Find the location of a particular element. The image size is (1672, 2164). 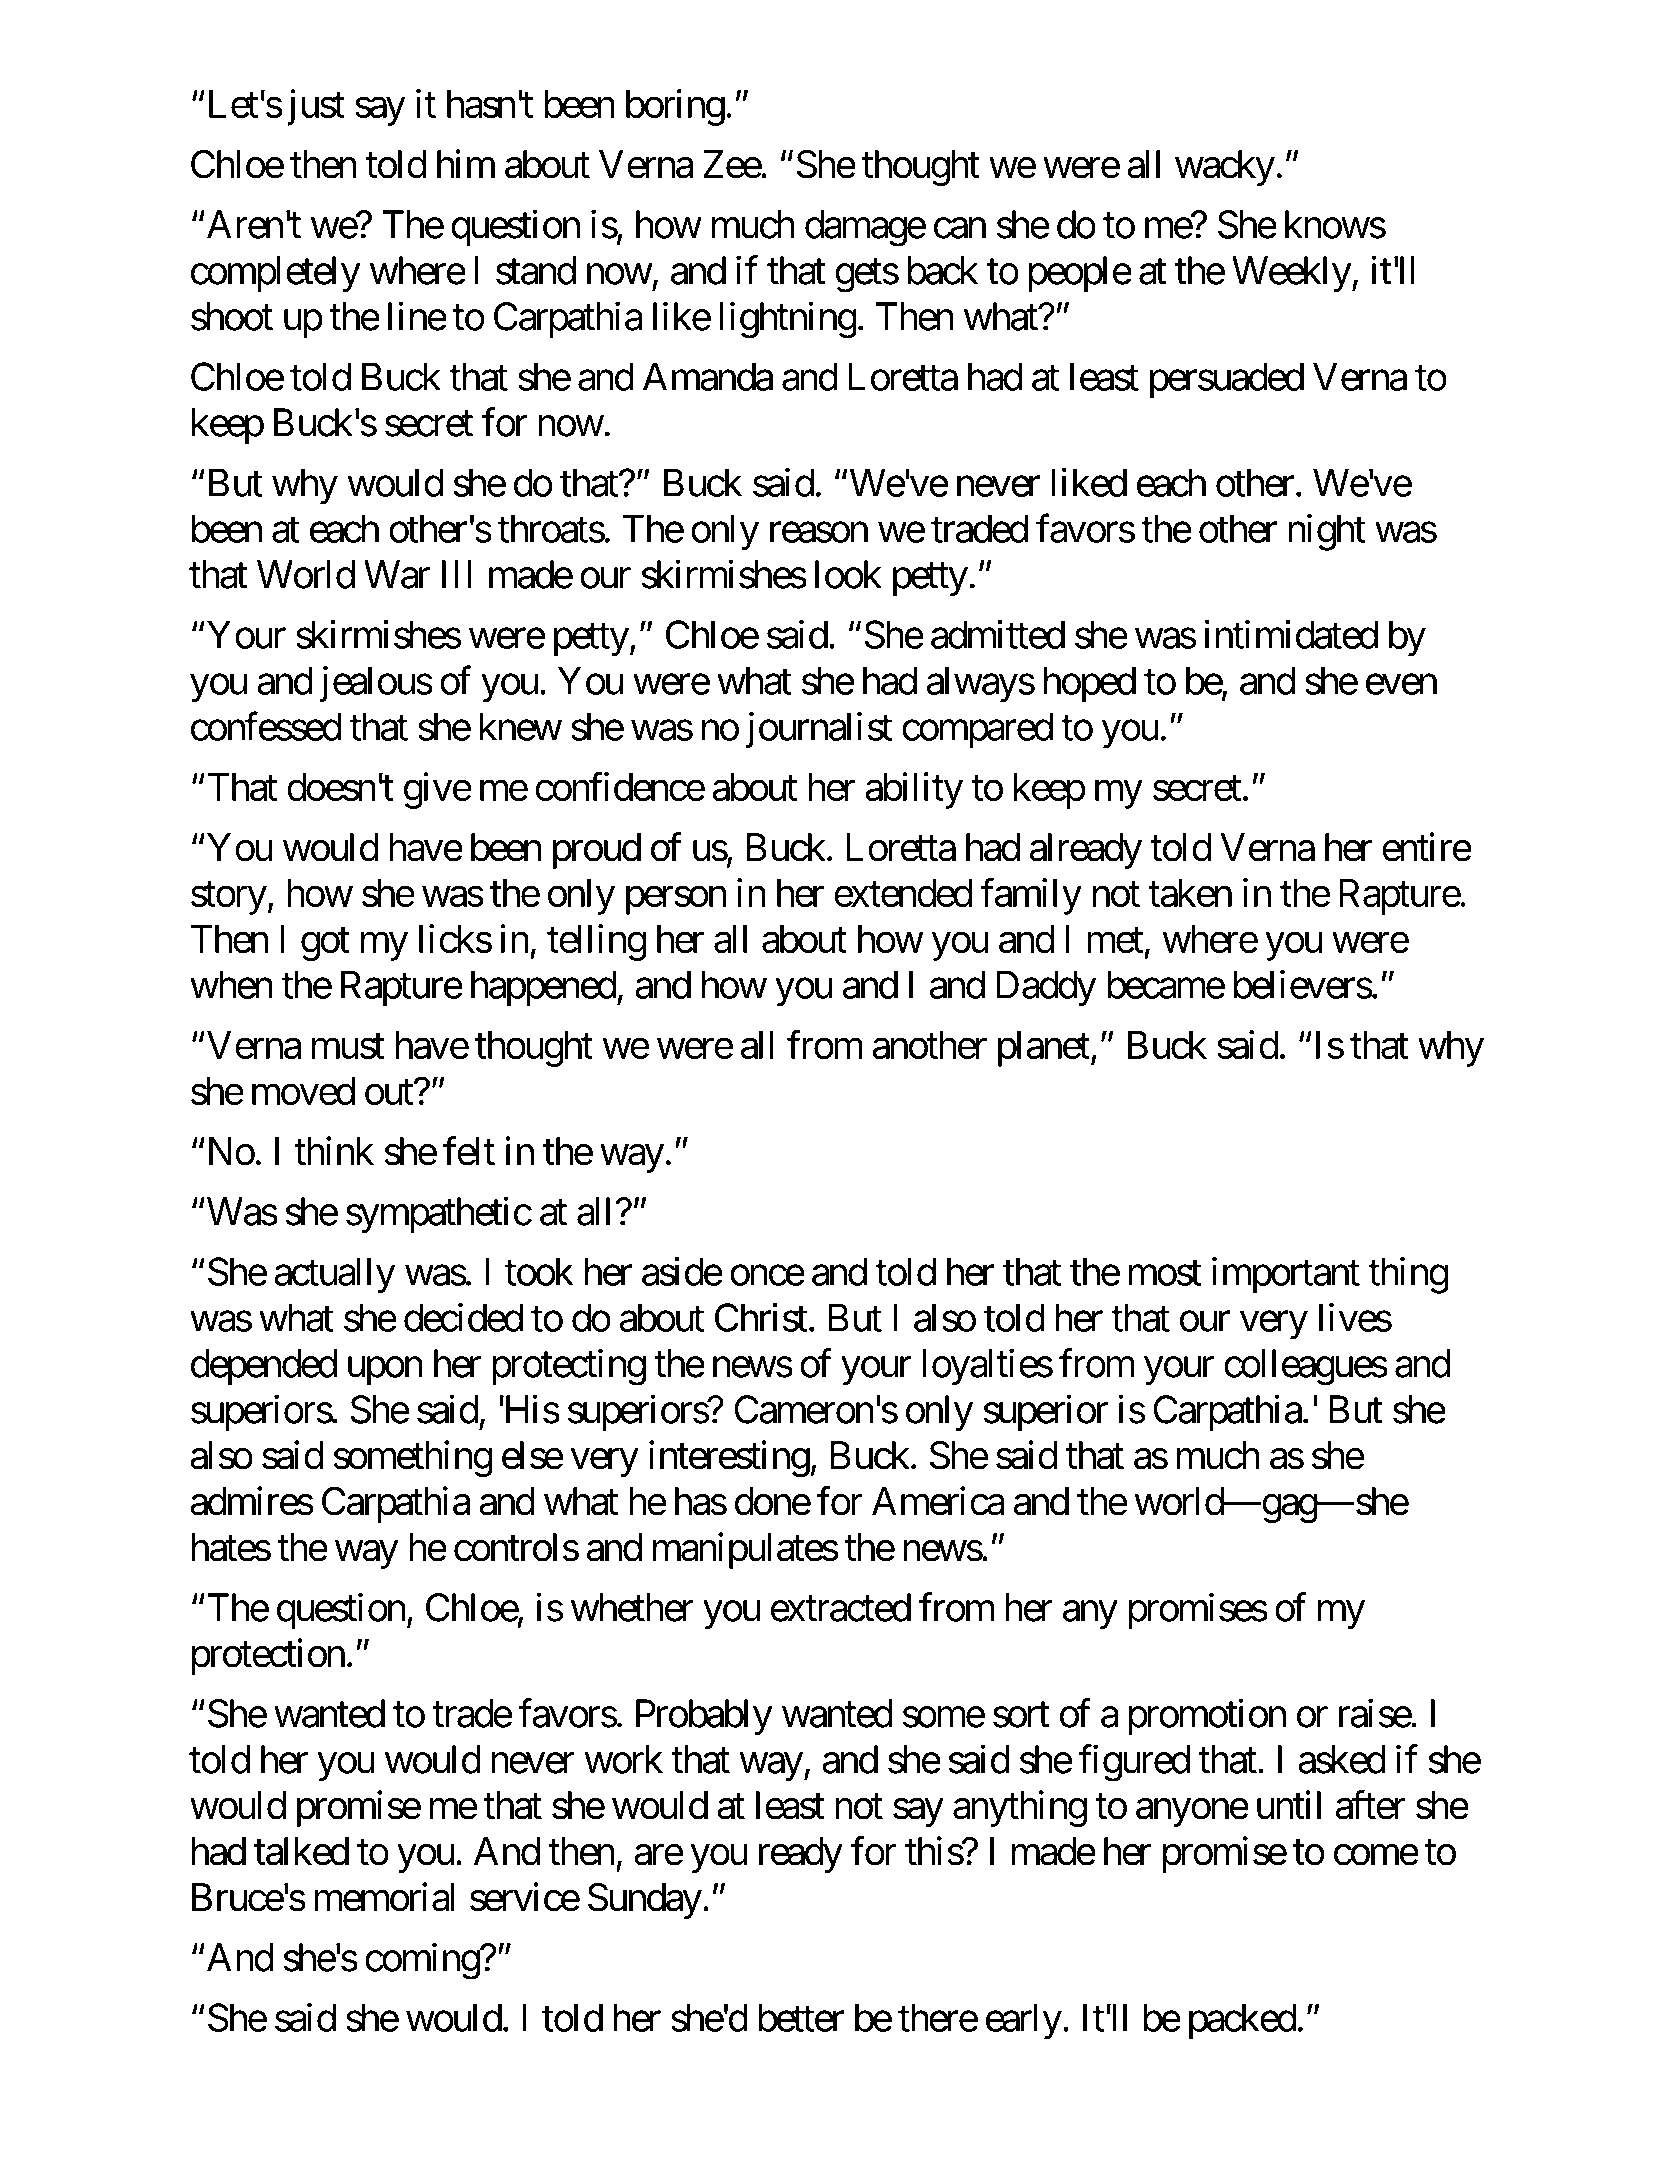

look is located at coordinates (848, 574).
